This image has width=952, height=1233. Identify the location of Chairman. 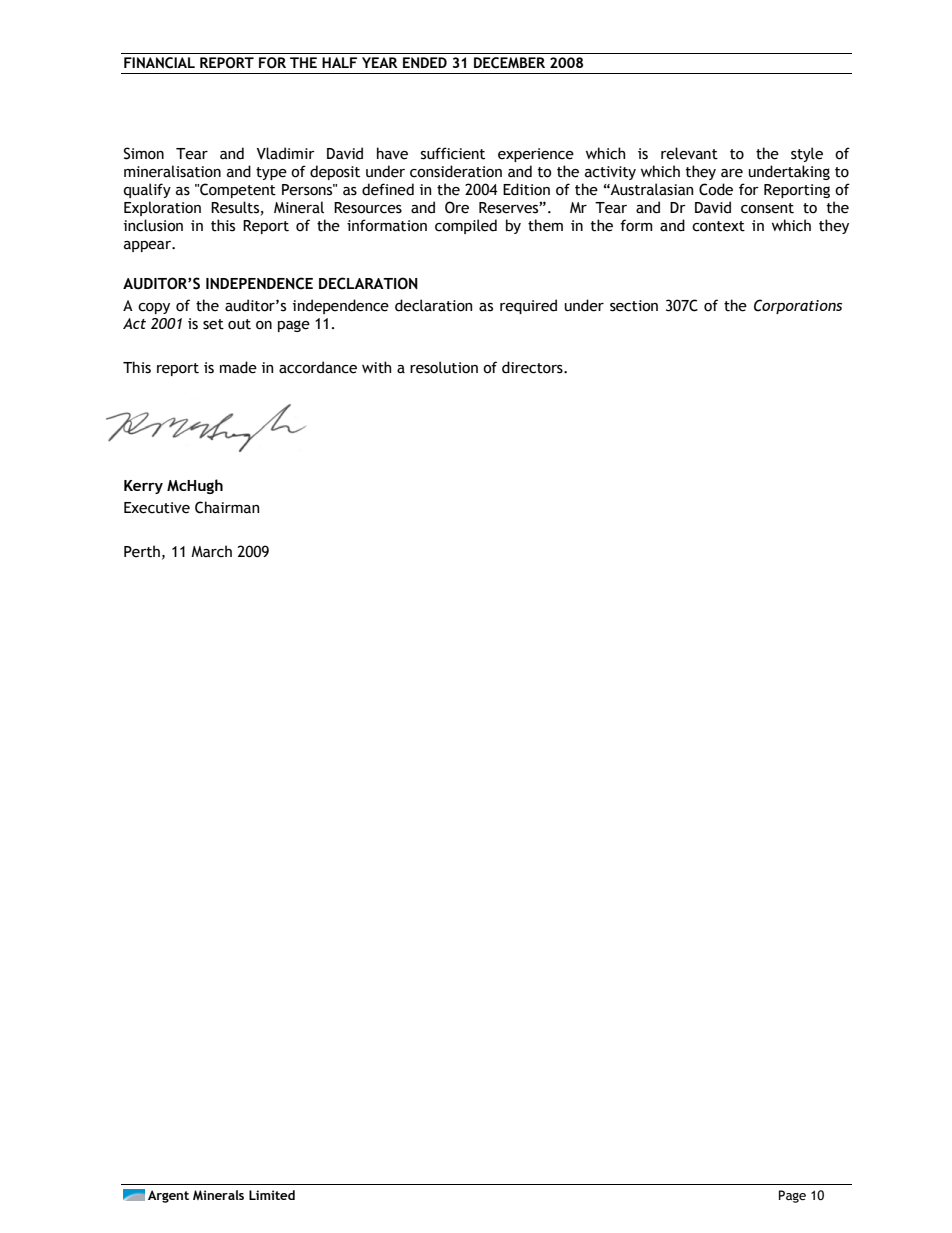
(227, 507).
